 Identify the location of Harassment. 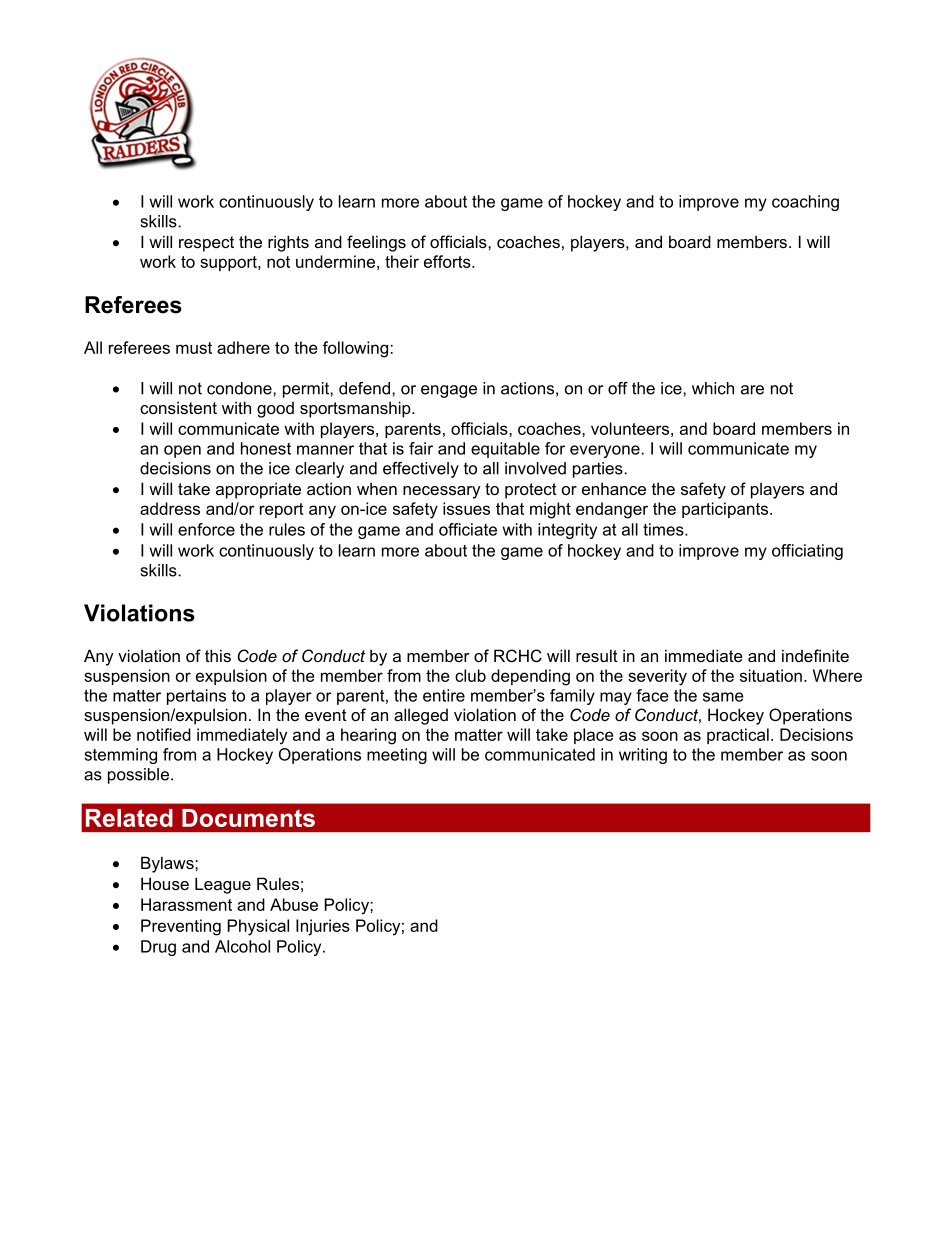
(186, 904).
